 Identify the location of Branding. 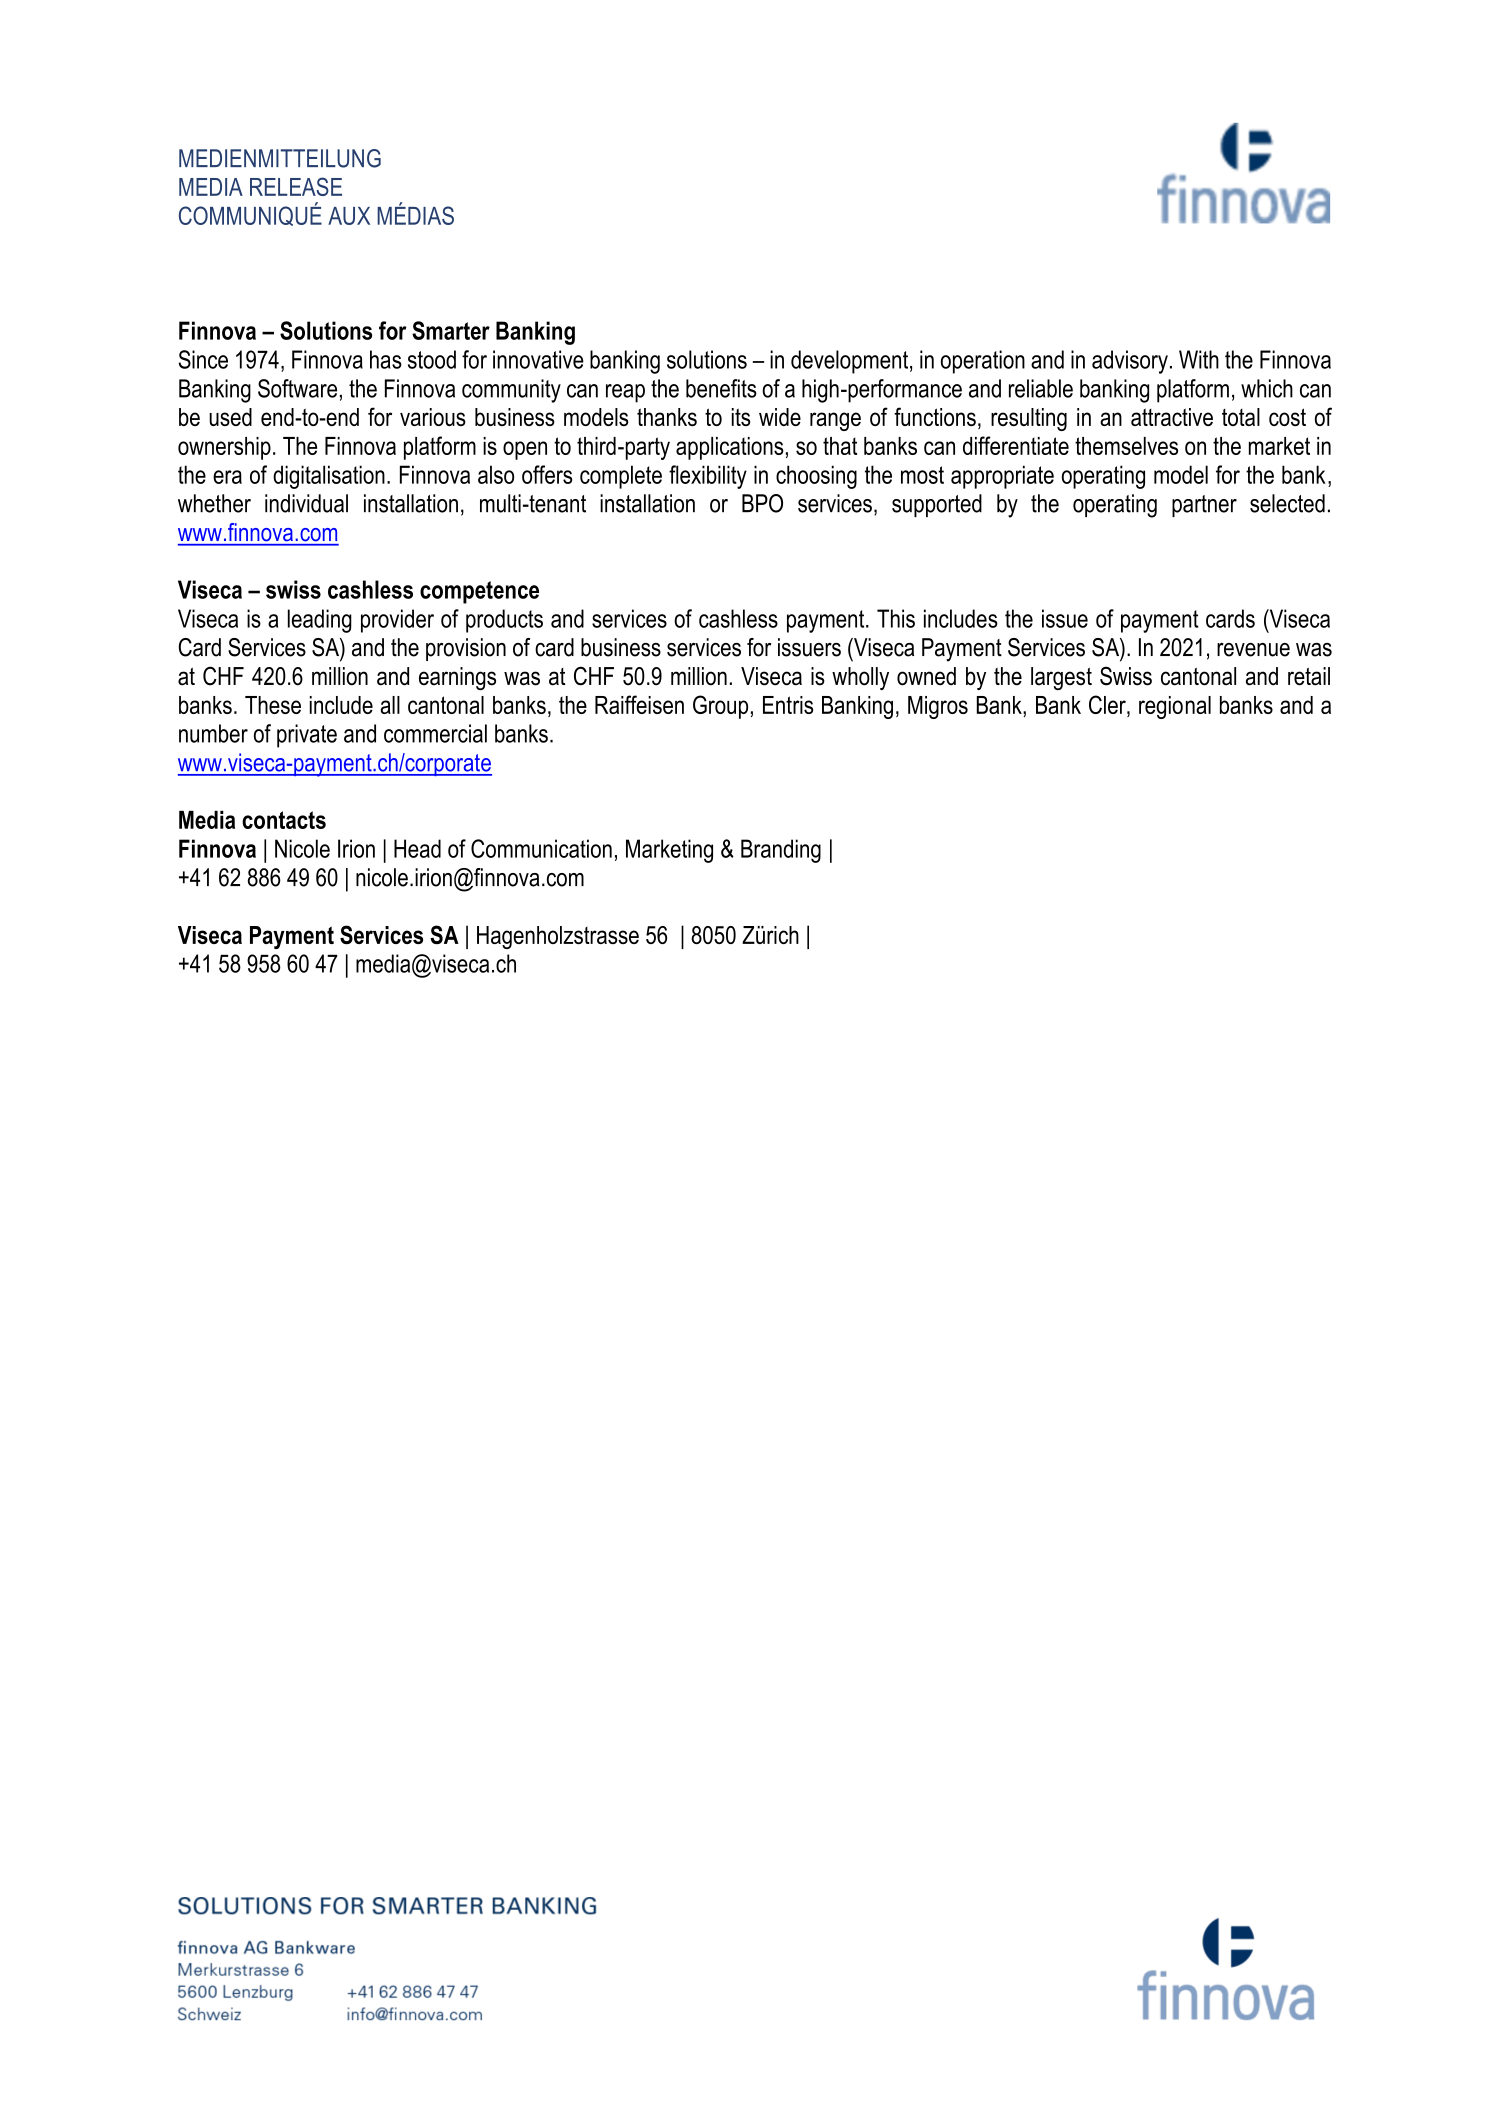
(781, 851).
